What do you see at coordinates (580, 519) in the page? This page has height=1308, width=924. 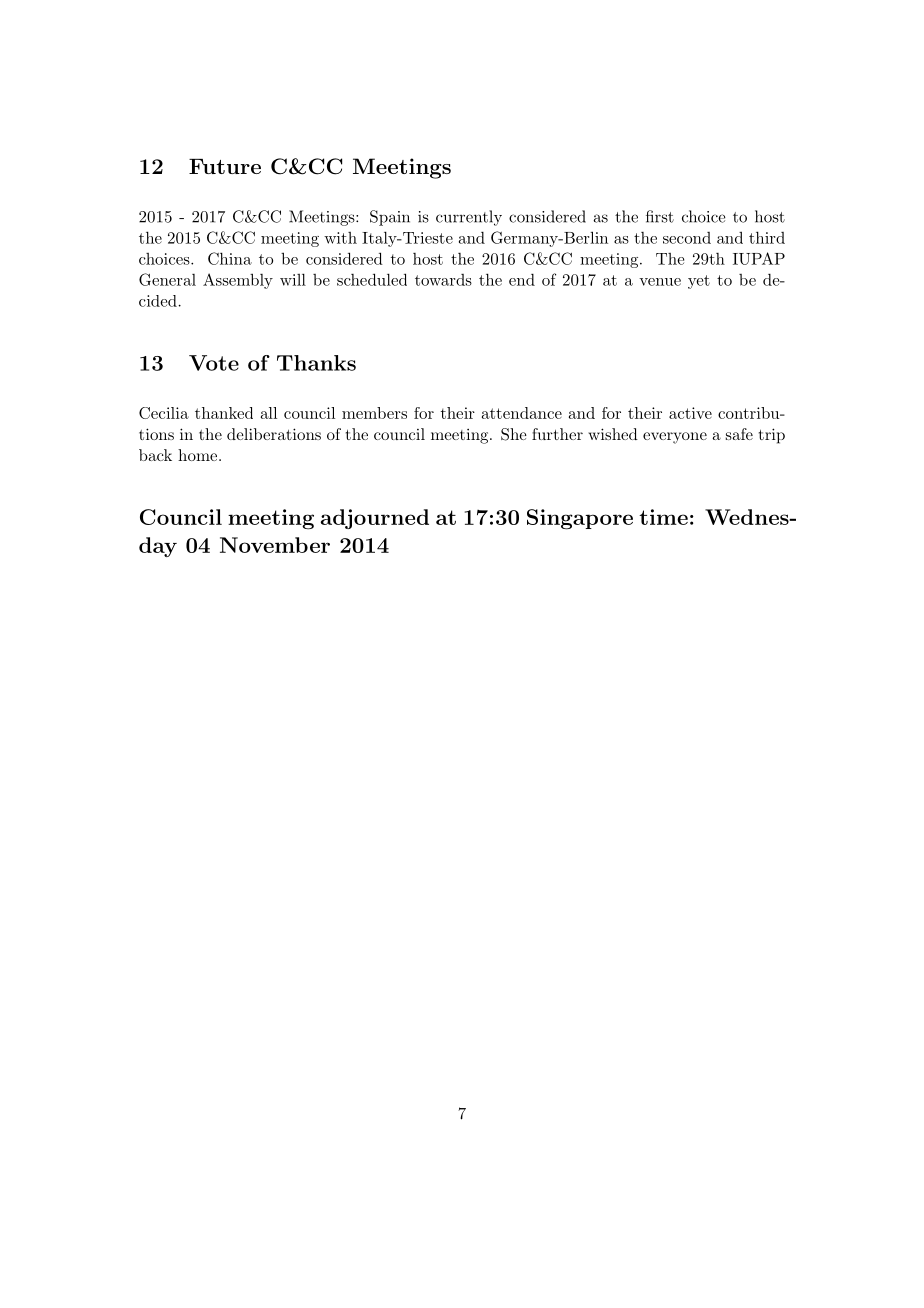 I see `Singapore` at bounding box center [580, 519].
